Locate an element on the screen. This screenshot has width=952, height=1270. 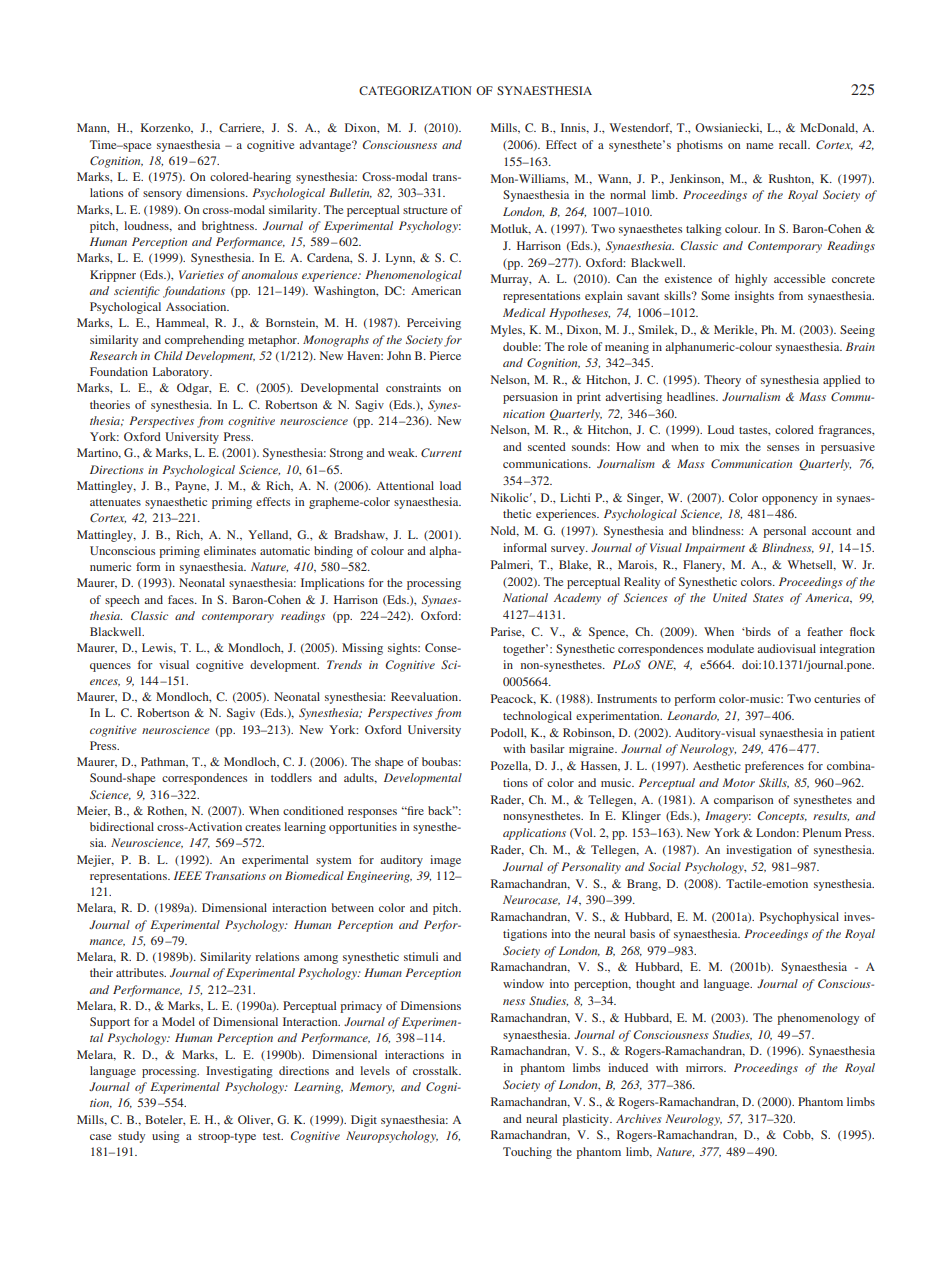
sensory is located at coordinates (162, 195).
